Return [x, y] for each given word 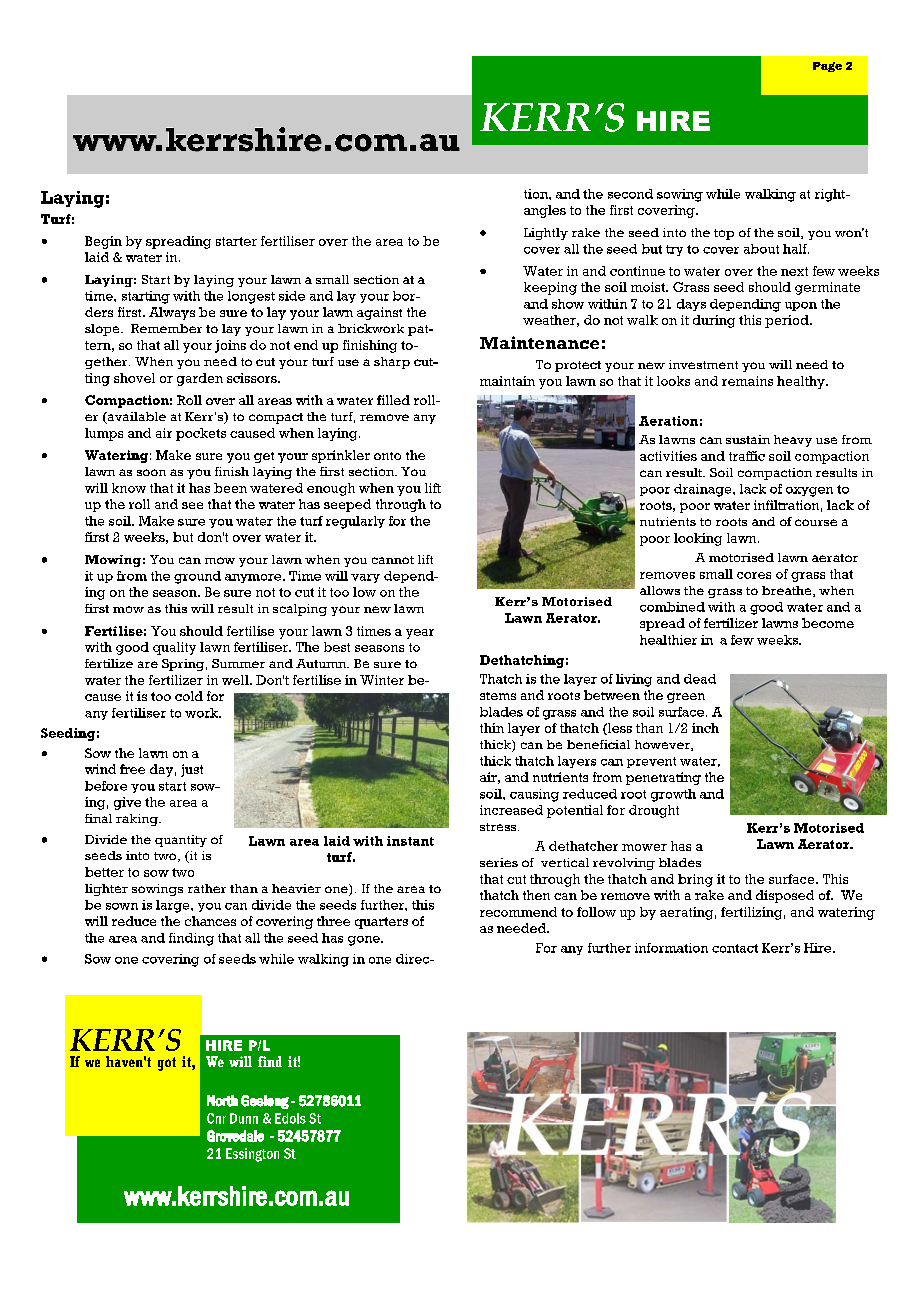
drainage [704, 490]
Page [827, 67]
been [230, 488]
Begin [103, 242]
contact [735, 948]
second [630, 194]
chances [210, 921]
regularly [355, 522]
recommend [518, 912]
